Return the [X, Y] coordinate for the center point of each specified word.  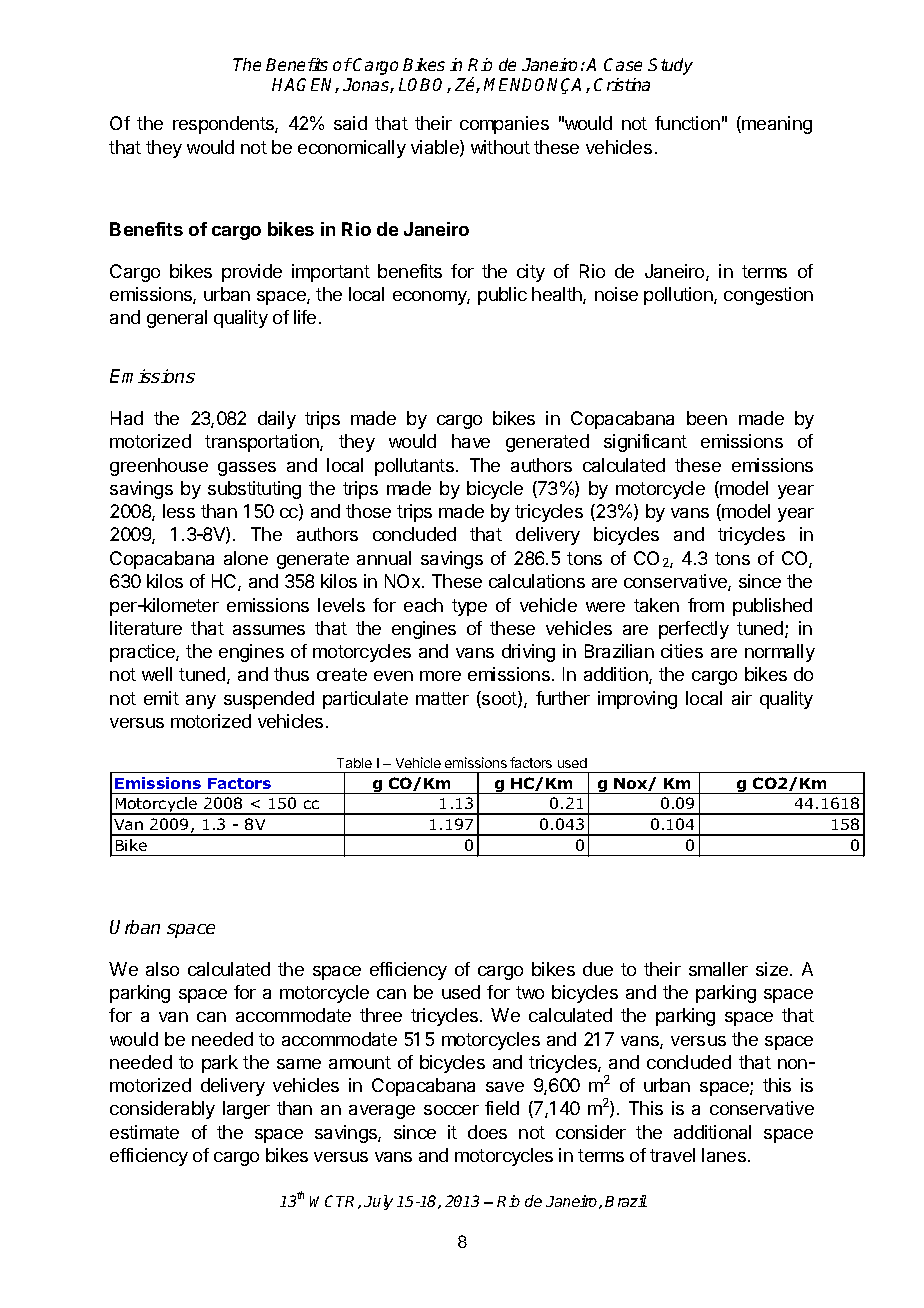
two [530, 992]
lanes [724, 1155]
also [162, 969]
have [471, 441]
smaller [718, 969]
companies [504, 125]
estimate [144, 1132]
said [350, 123]
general [177, 319]
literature [146, 628]
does [487, 1132]
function [687, 123]
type [469, 607]
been [707, 418]
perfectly [694, 630]
